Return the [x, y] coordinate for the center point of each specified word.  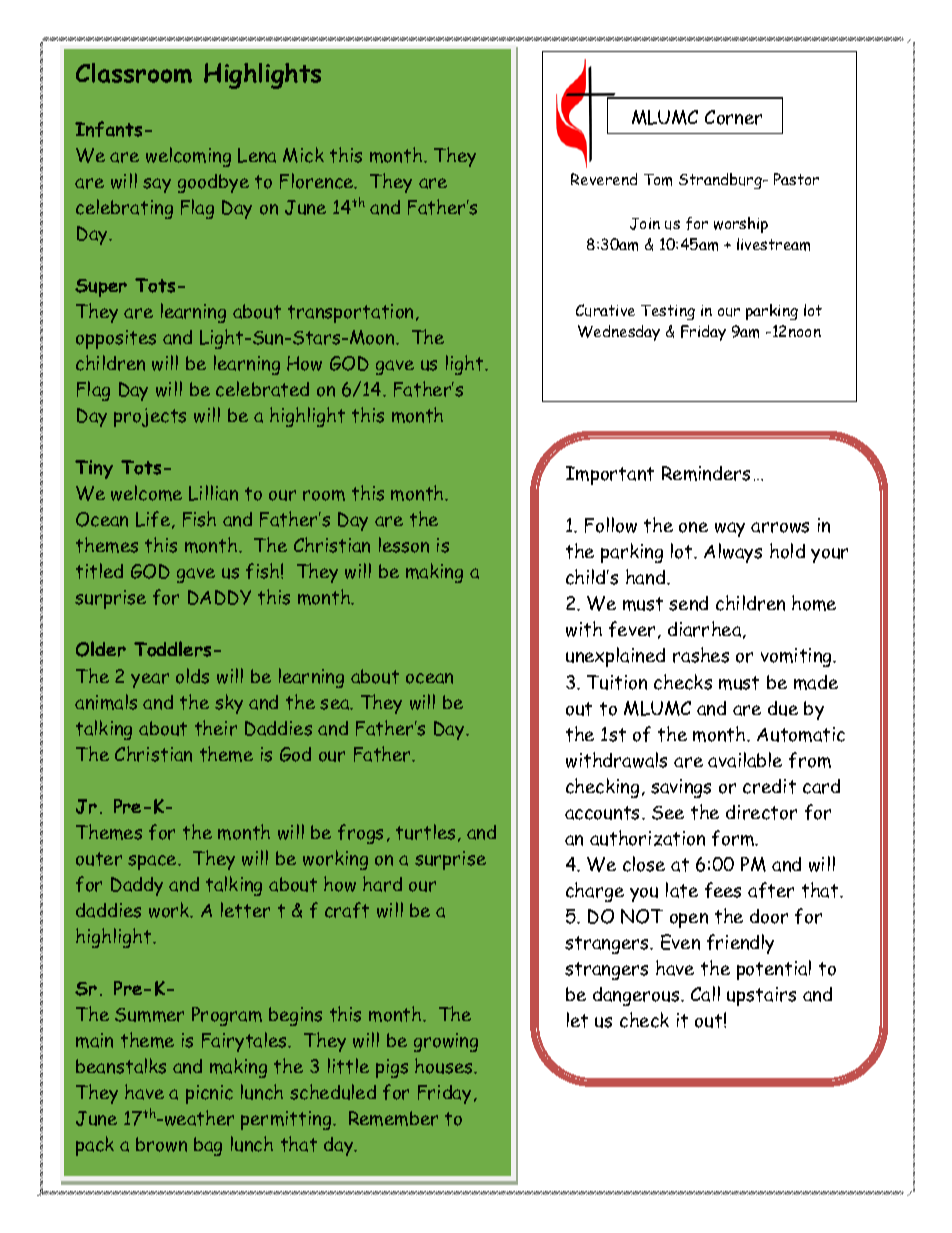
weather [198, 1118]
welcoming [188, 157]
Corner [733, 117]
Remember [393, 1118]
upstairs [761, 996]
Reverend [604, 179]
